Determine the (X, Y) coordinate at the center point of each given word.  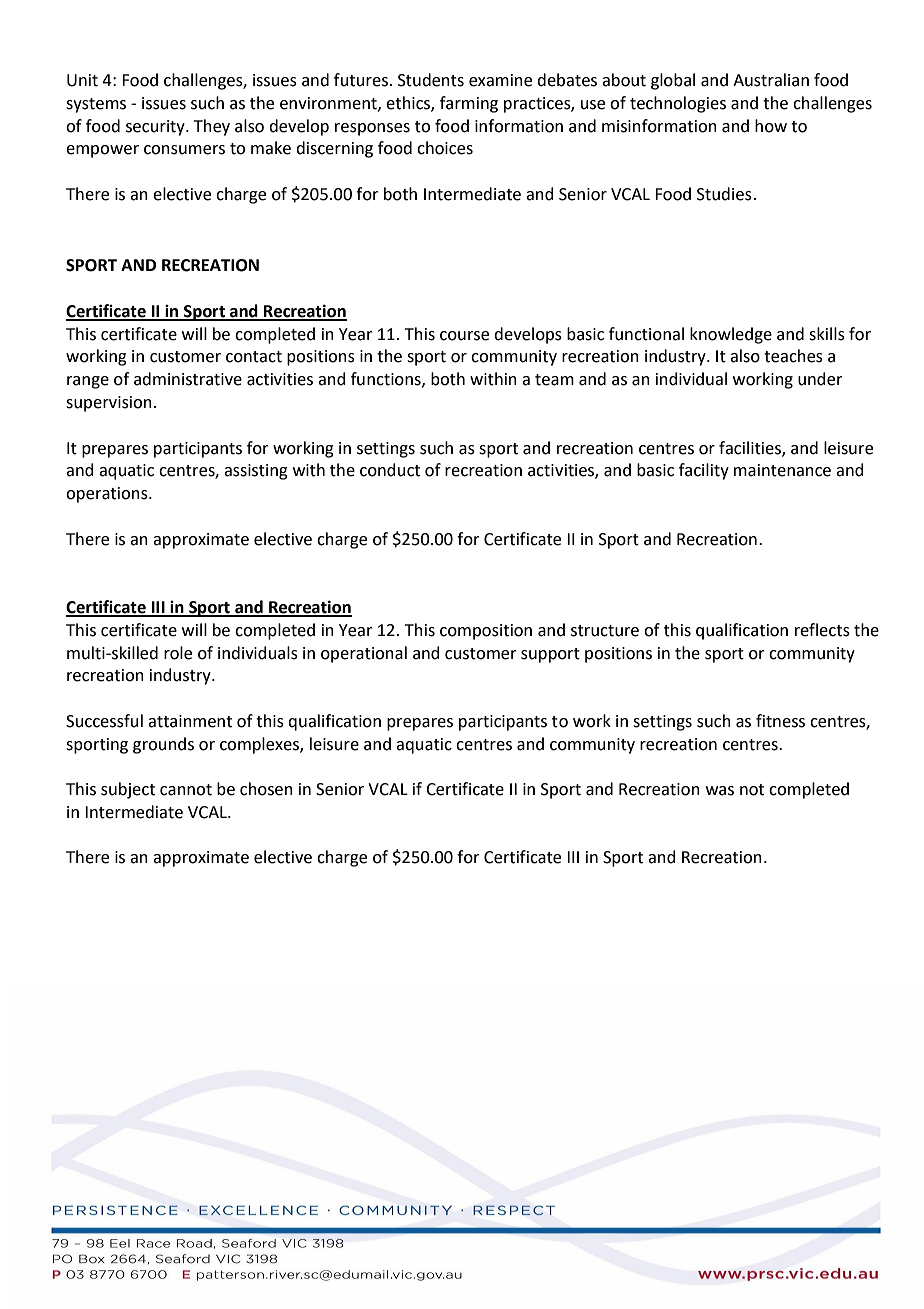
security (156, 128)
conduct (390, 470)
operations (108, 495)
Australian (771, 80)
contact (254, 357)
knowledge (731, 335)
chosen (266, 789)
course (464, 336)
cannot (186, 790)
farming (469, 104)
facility (704, 471)
